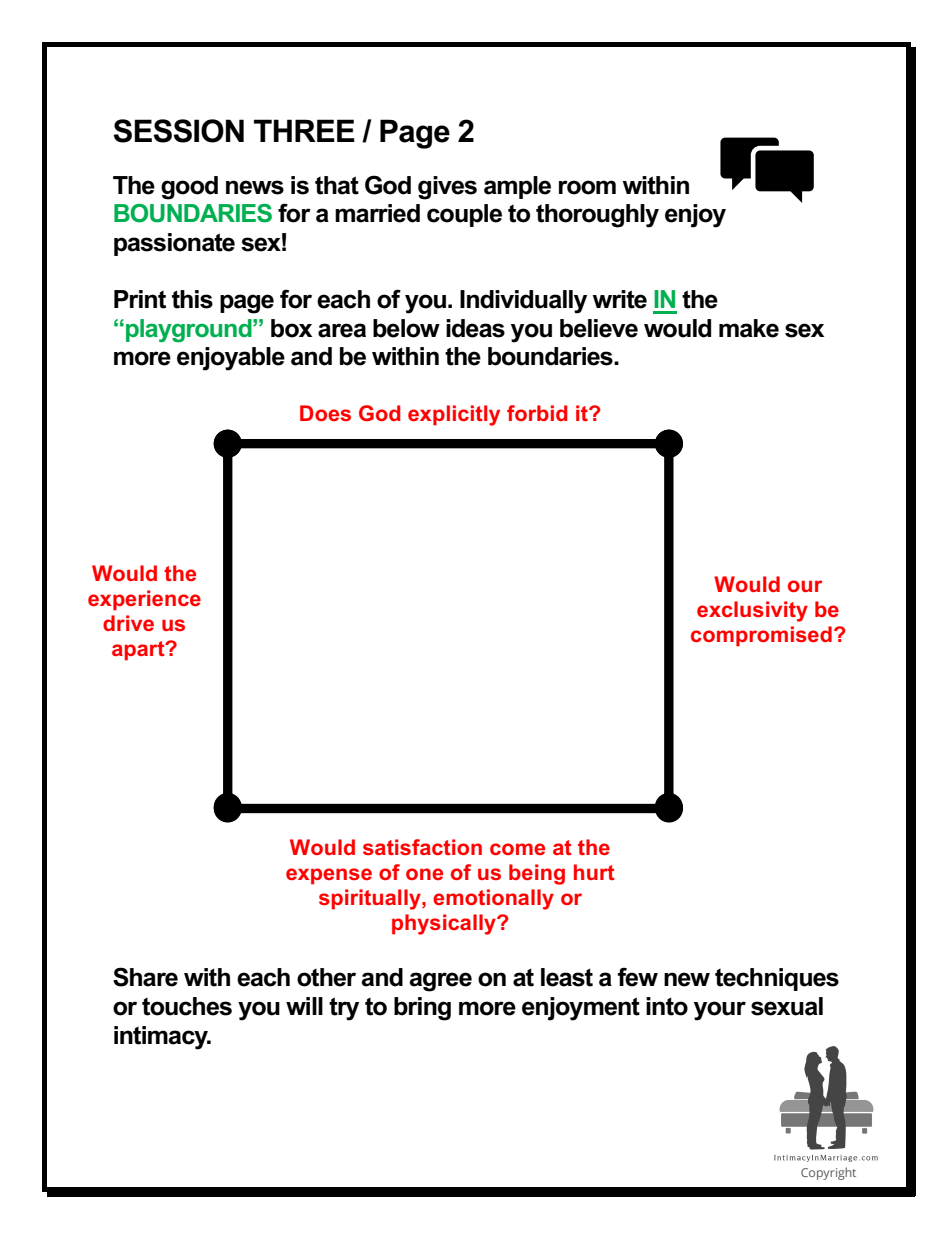 This page has width=952, height=1233. What do you see at coordinates (752, 611) in the page?
I see `exclusivity` at bounding box center [752, 611].
